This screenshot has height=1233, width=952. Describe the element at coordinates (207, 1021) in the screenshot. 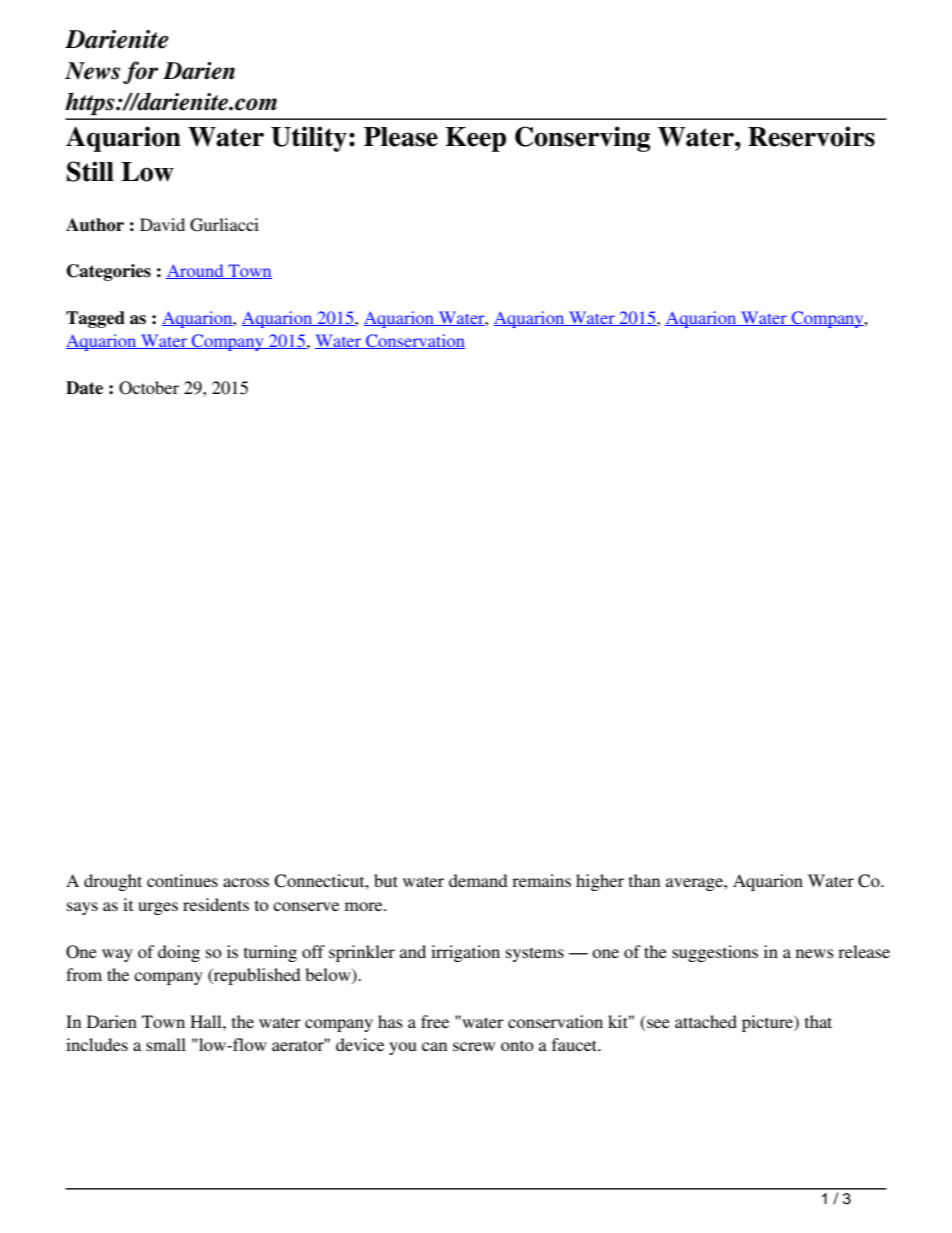

I see `Hall` at that location.
